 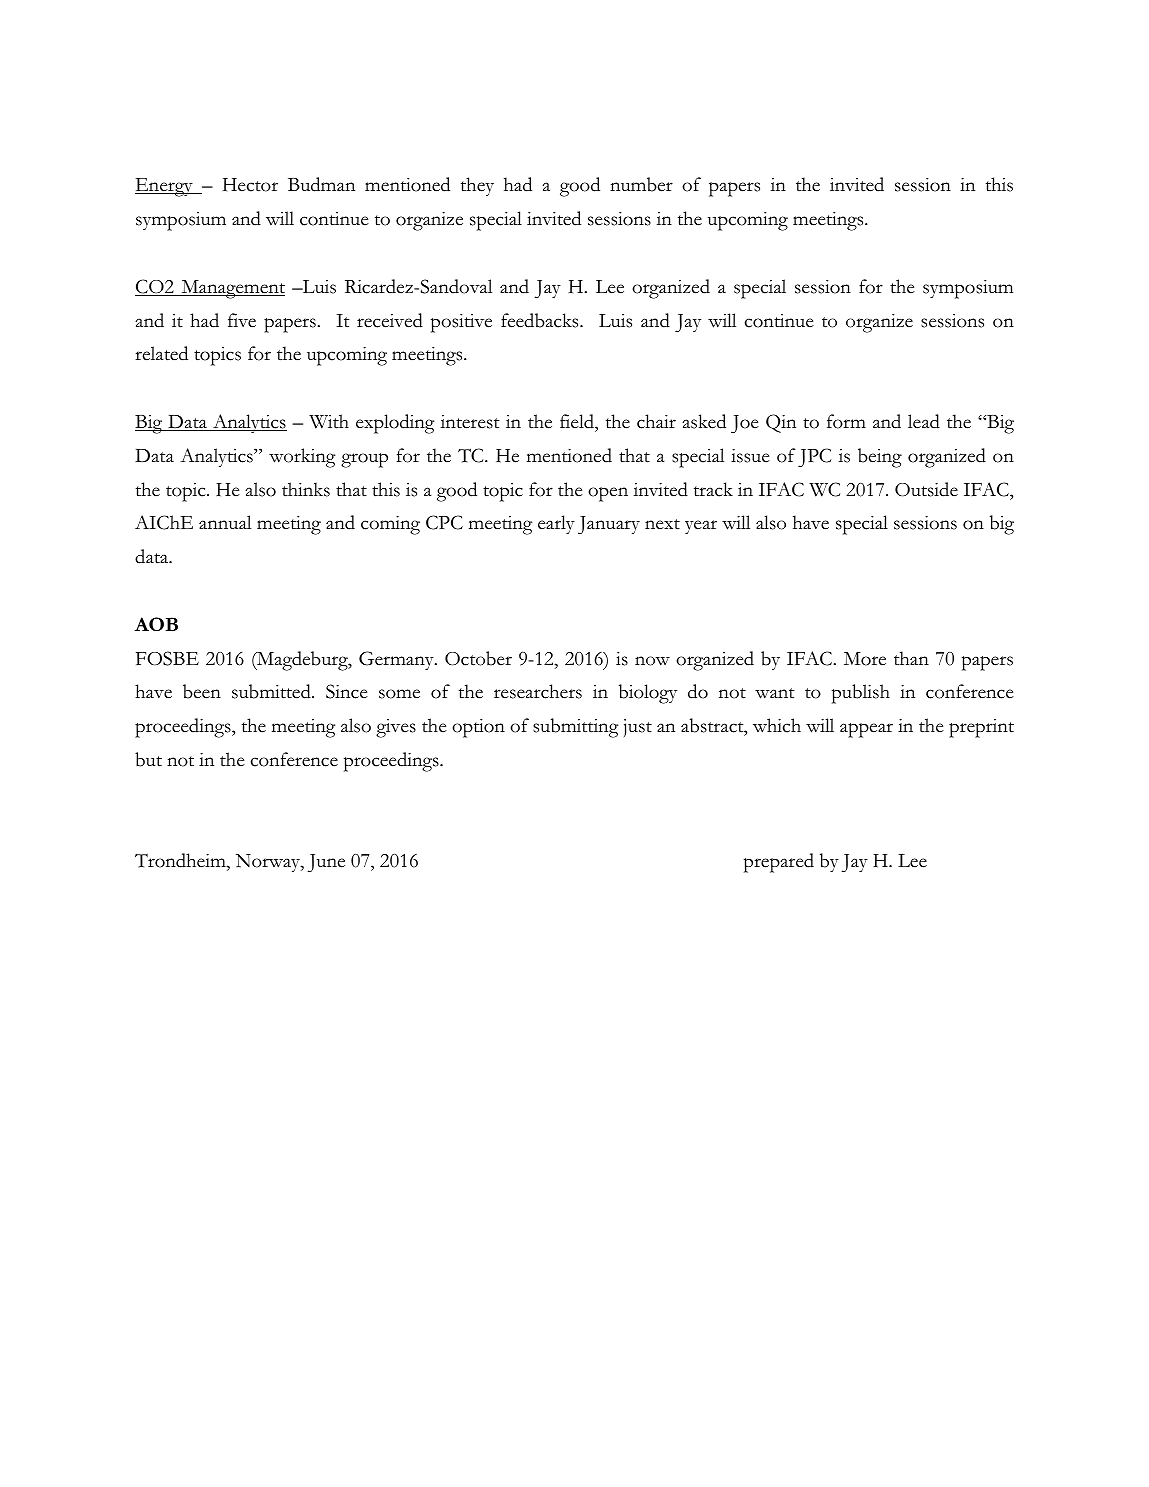 I want to click on Hector, so click(x=250, y=185).
